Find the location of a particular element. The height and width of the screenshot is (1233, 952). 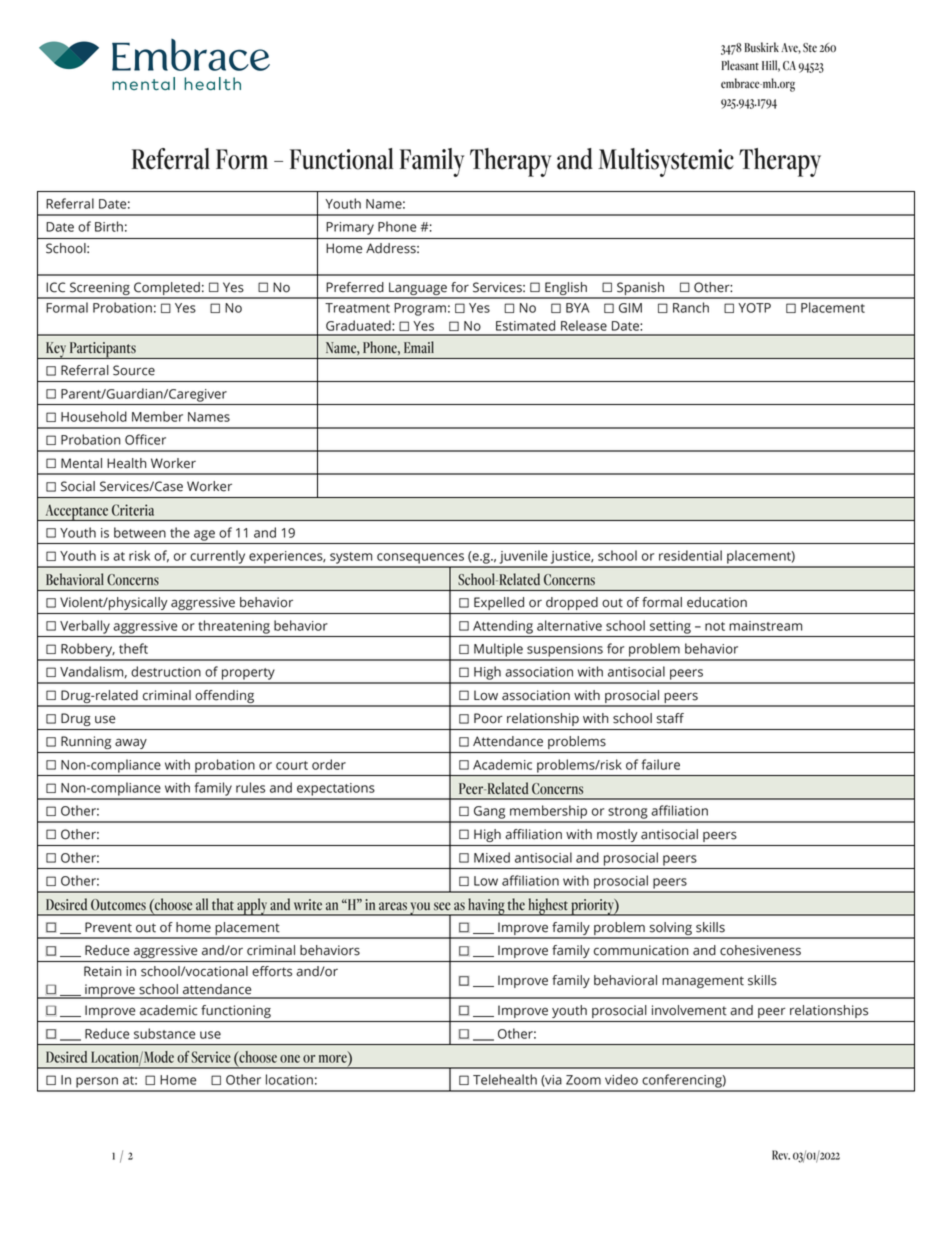

Pleasant is located at coordinates (740, 65).
